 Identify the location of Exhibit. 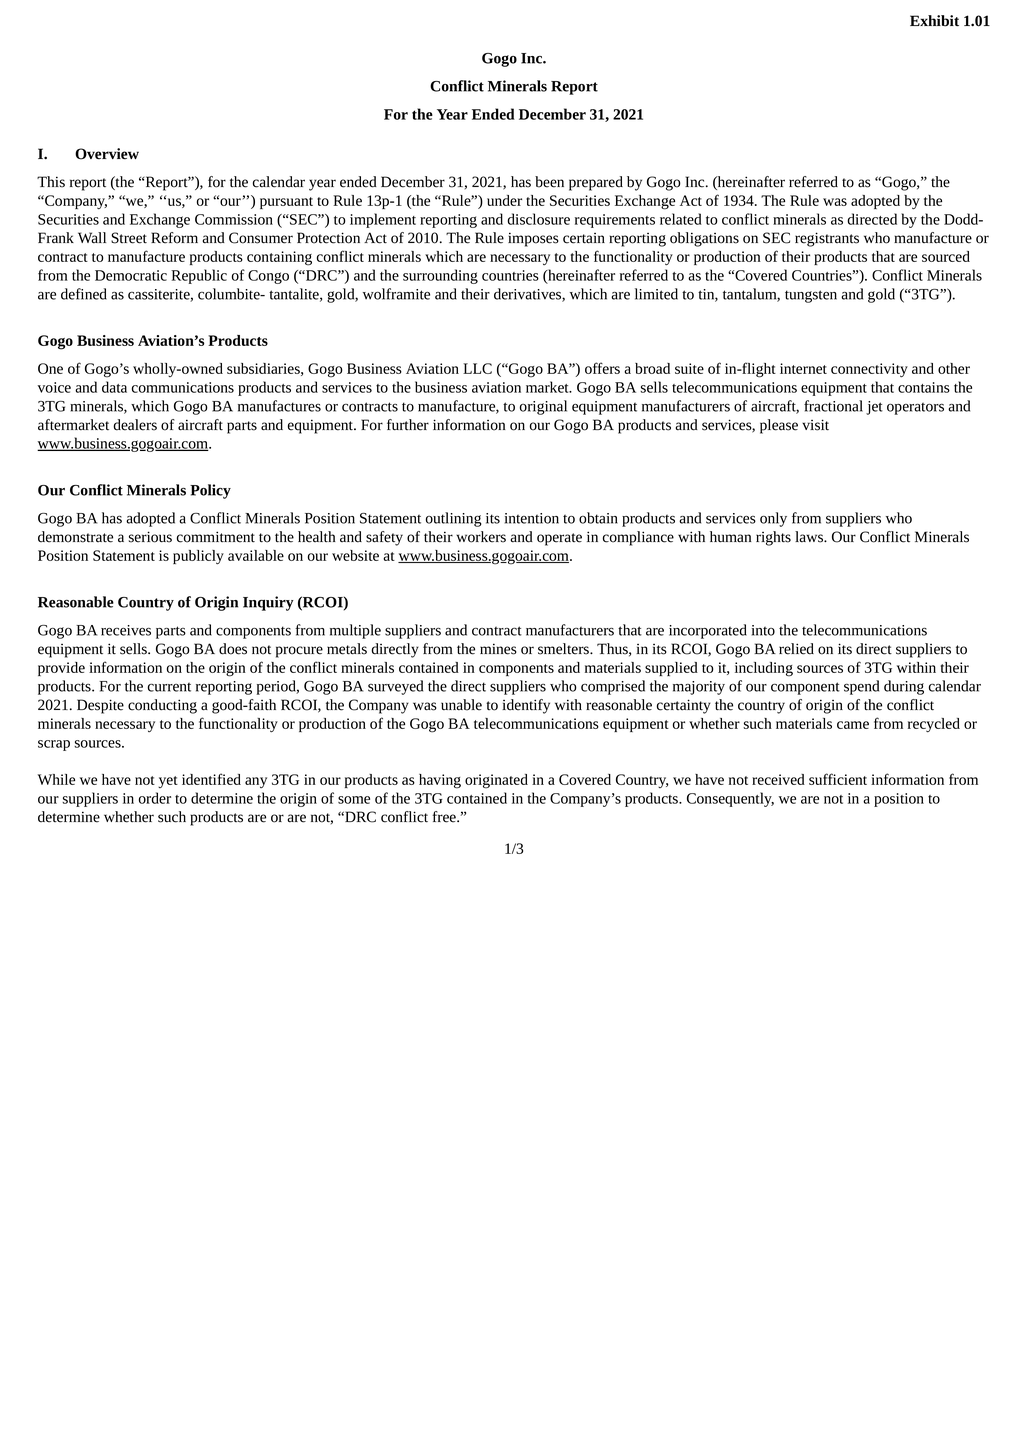
(934, 21).
